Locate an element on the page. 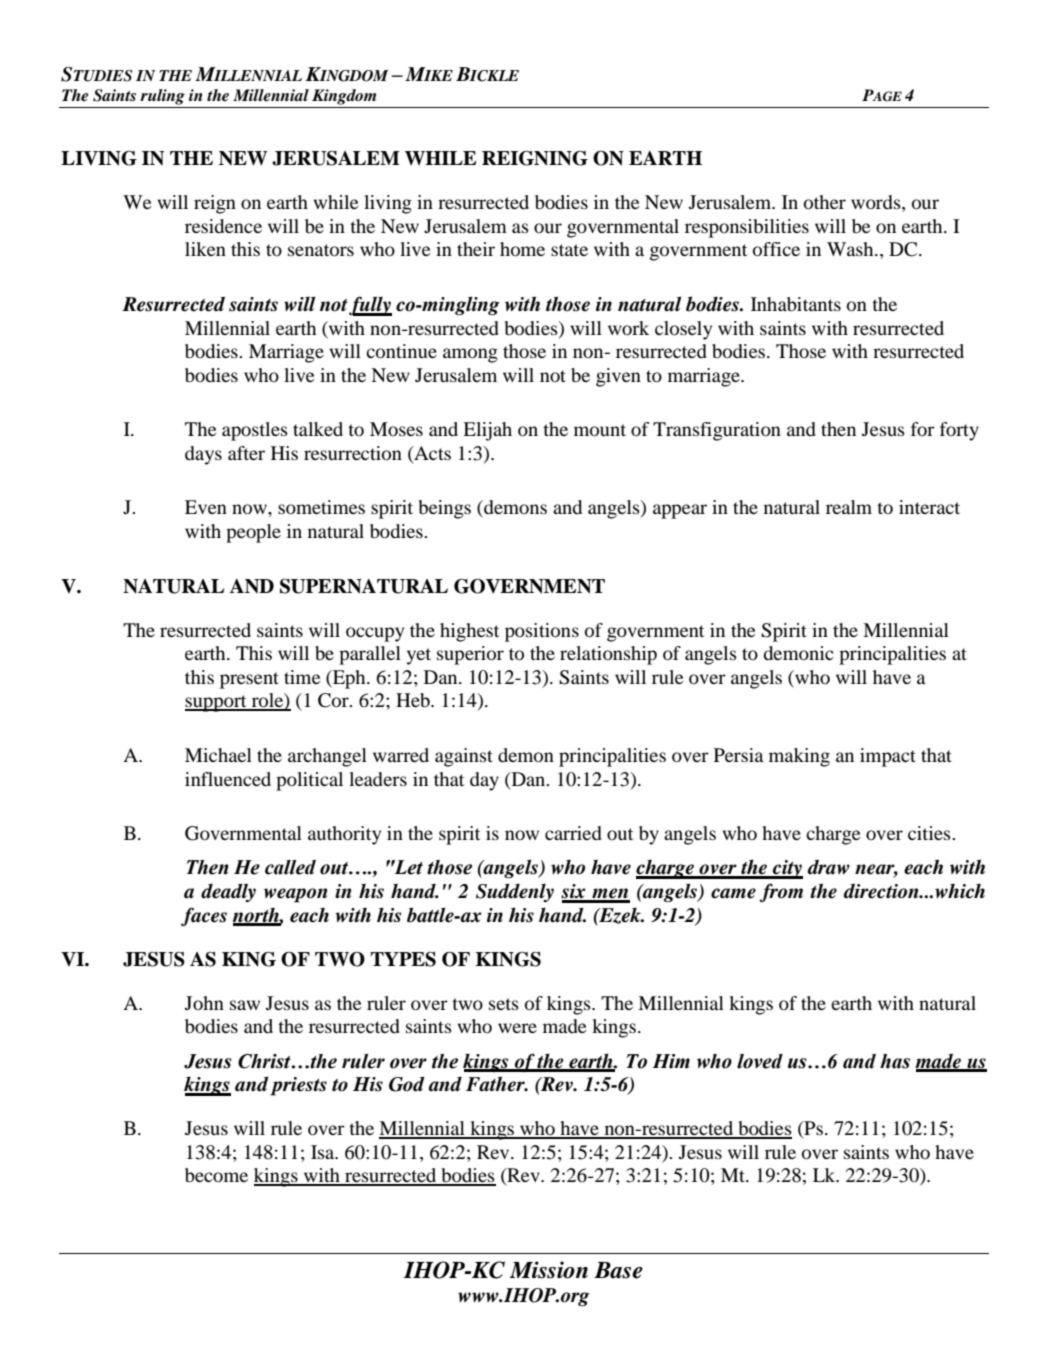 This document has width=1048, height=1356. apostles is located at coordinates (255, 431).
